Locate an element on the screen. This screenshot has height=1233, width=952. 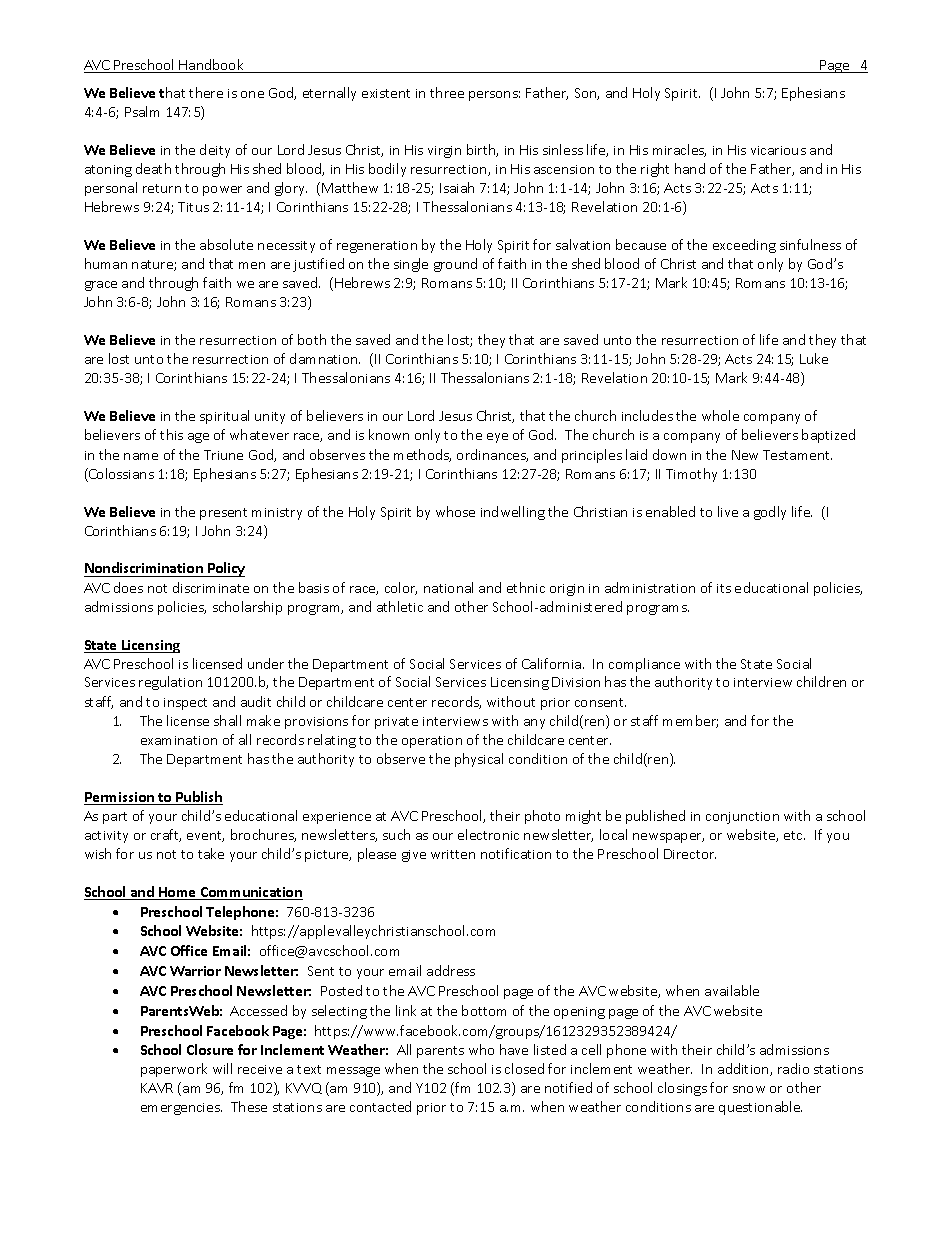
virgin is located at coordinates (444, 152).
